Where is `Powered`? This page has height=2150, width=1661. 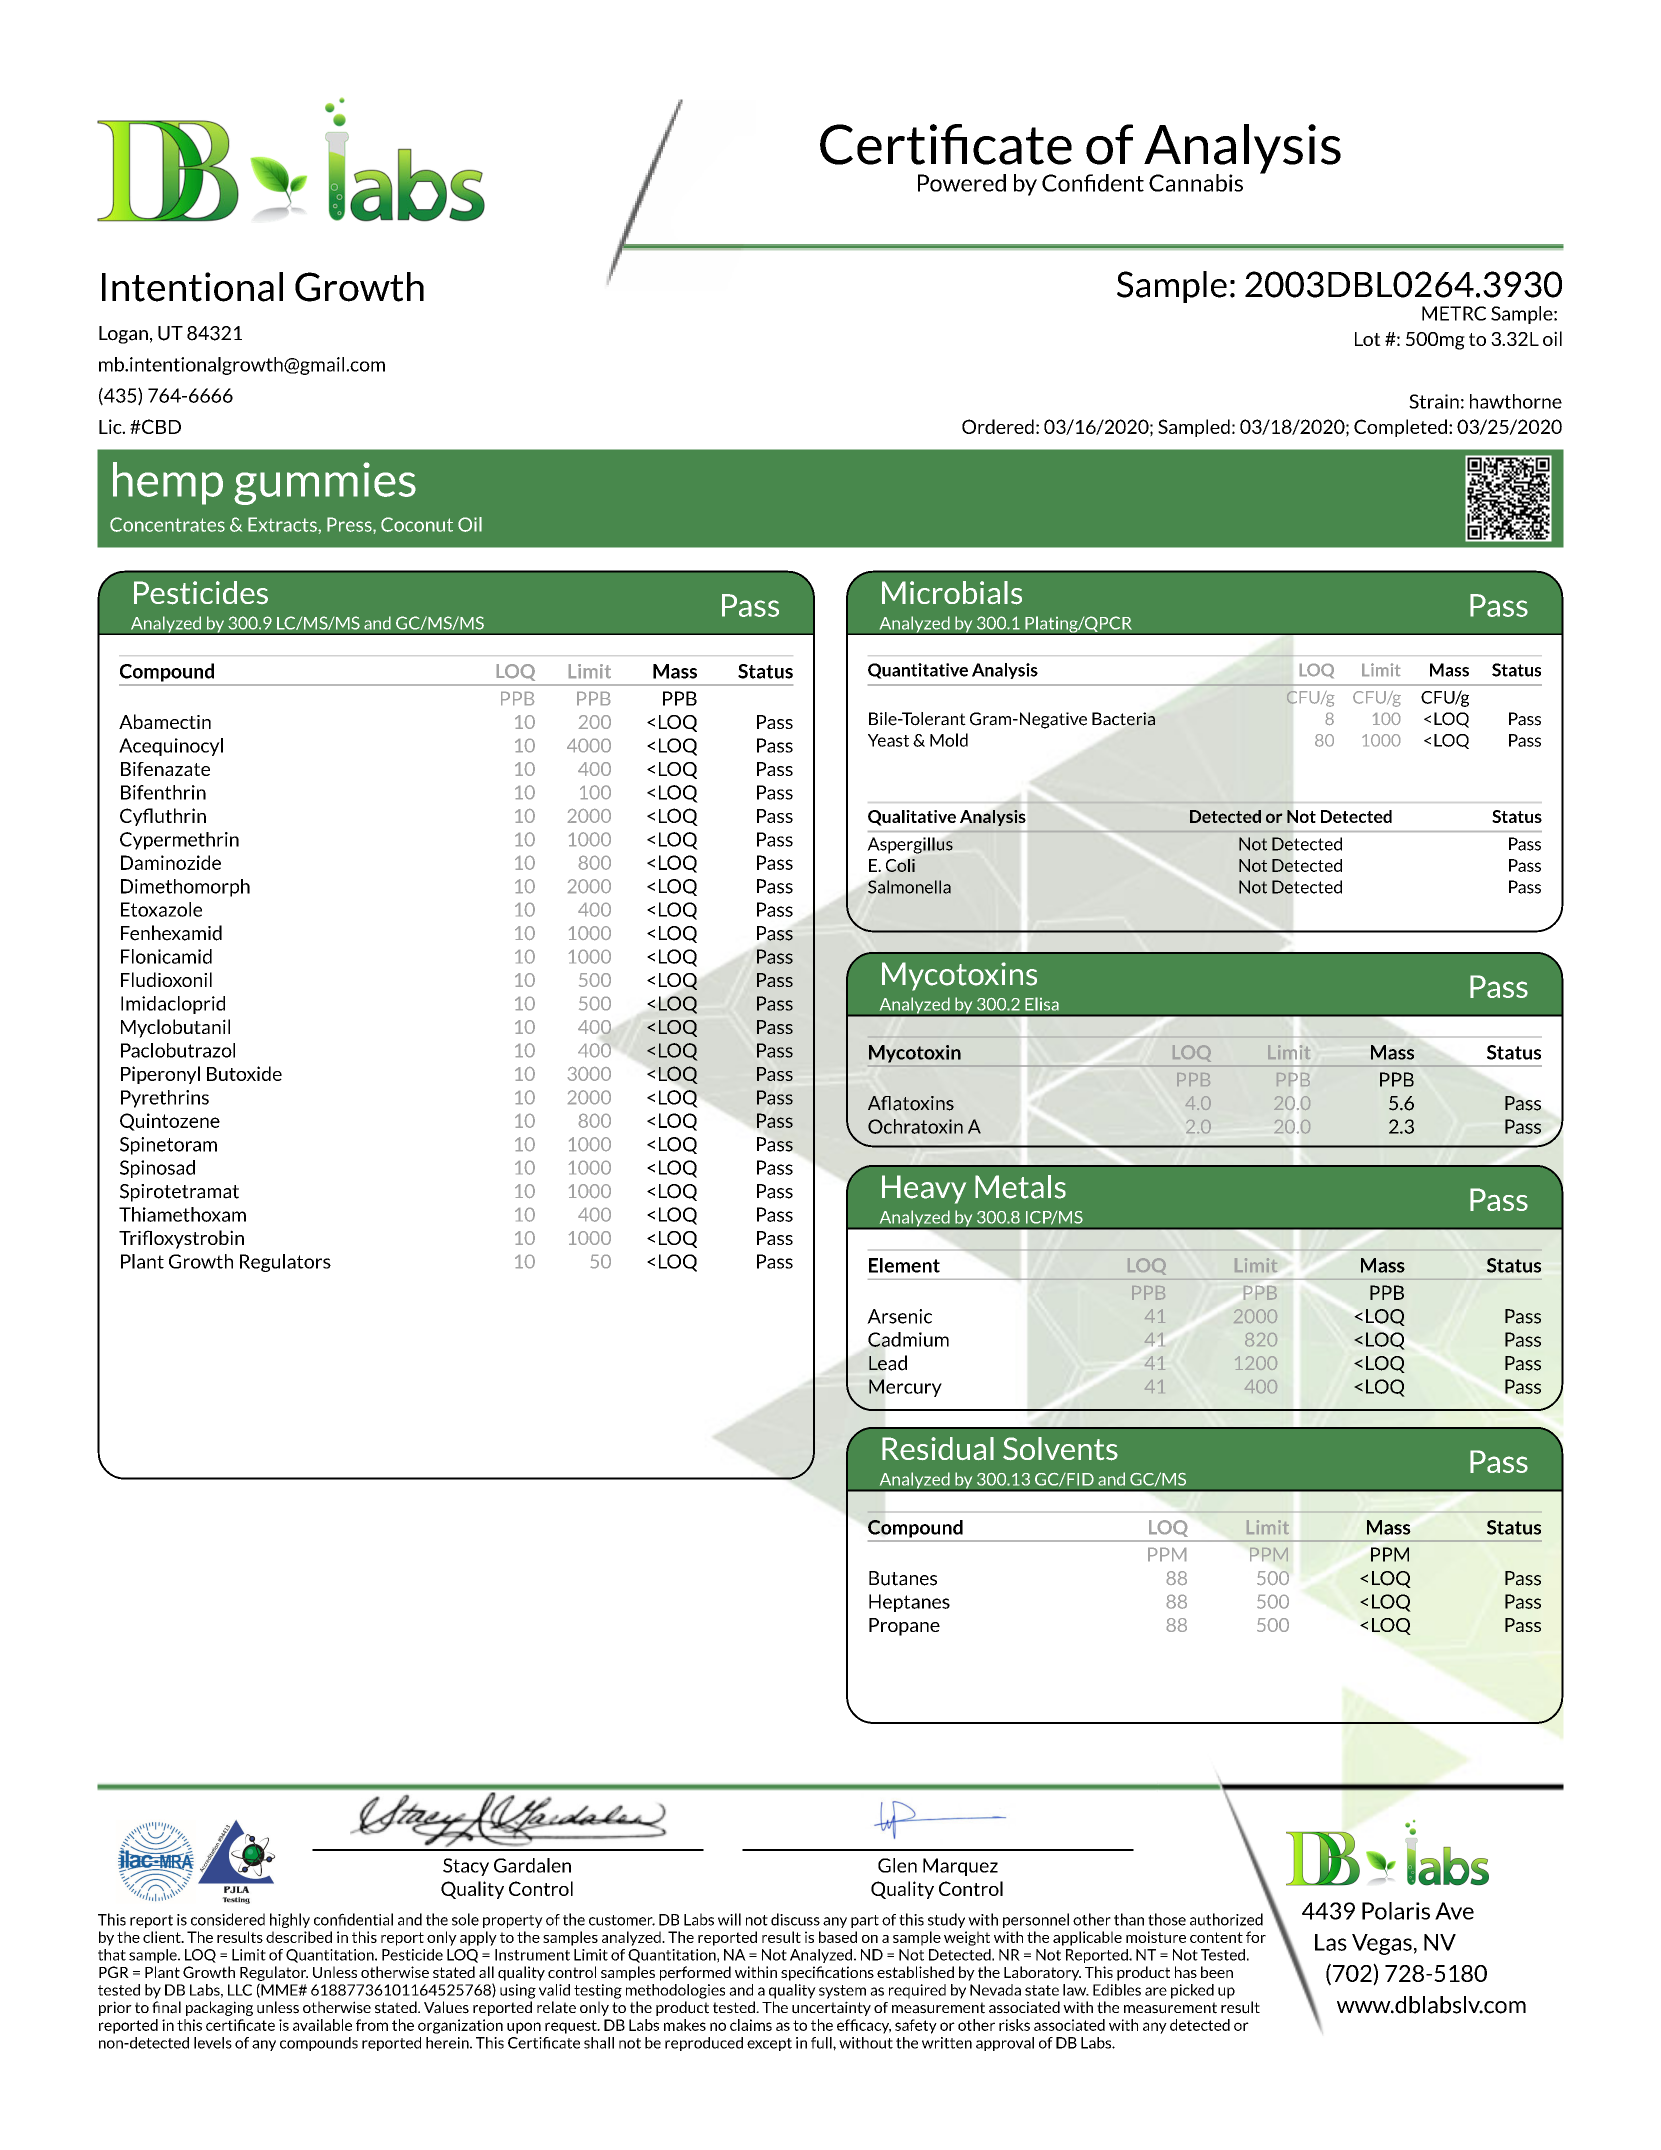 Powered is located at coordinates (962, 183).
